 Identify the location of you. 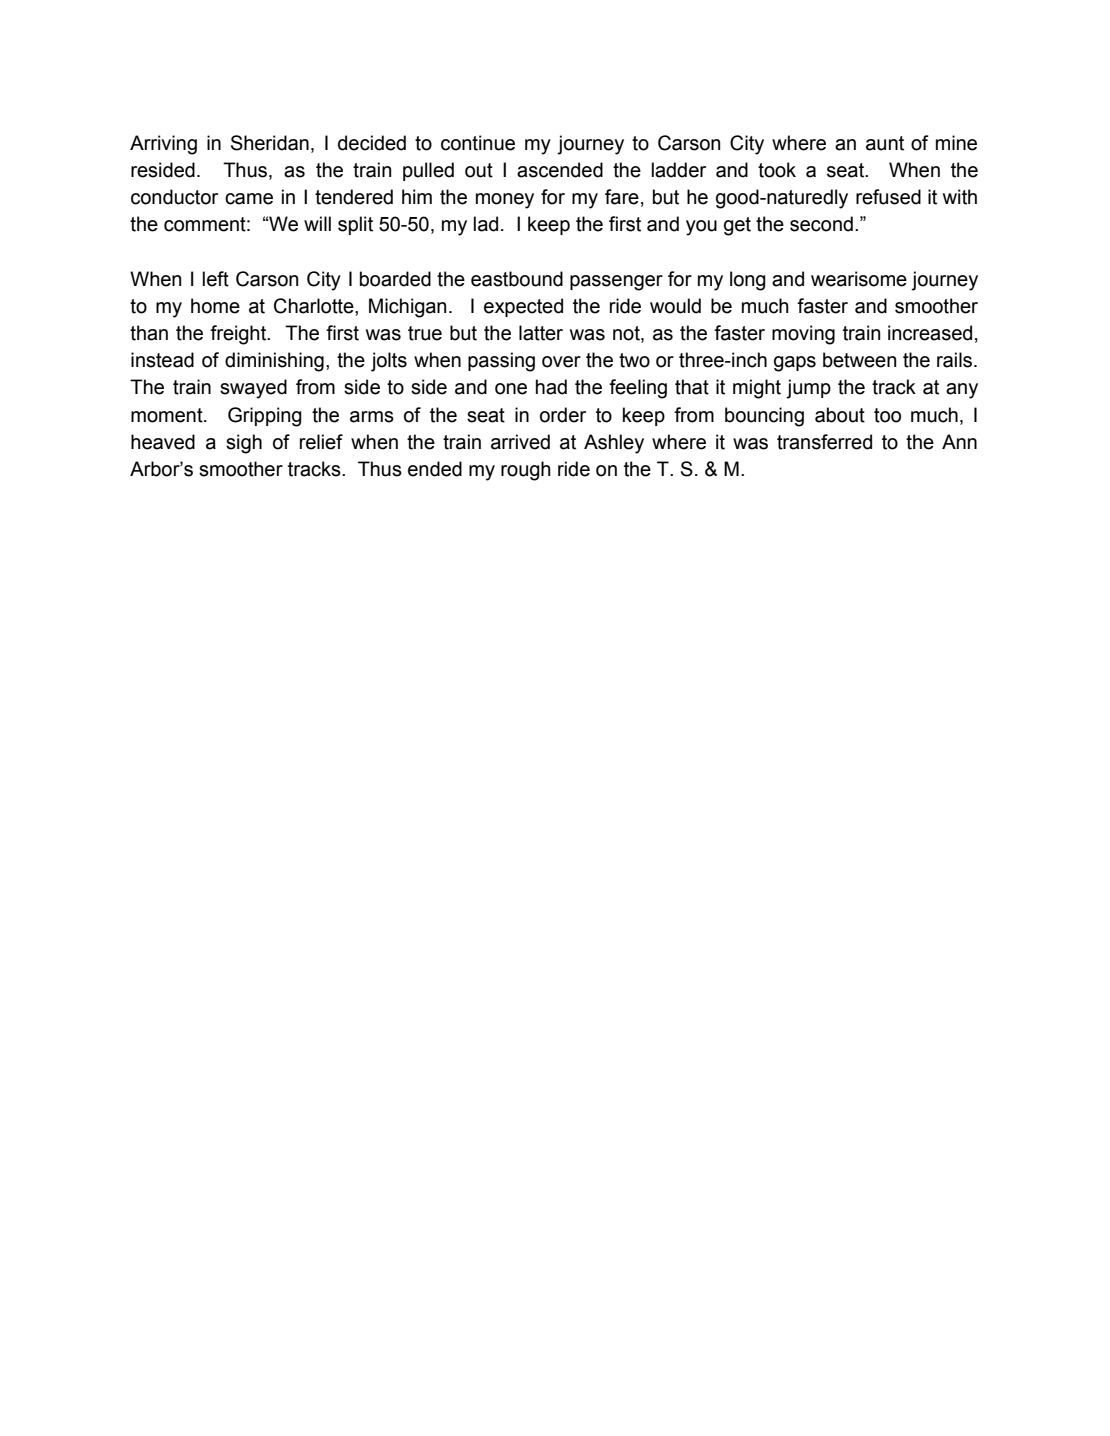
(701, 228).
